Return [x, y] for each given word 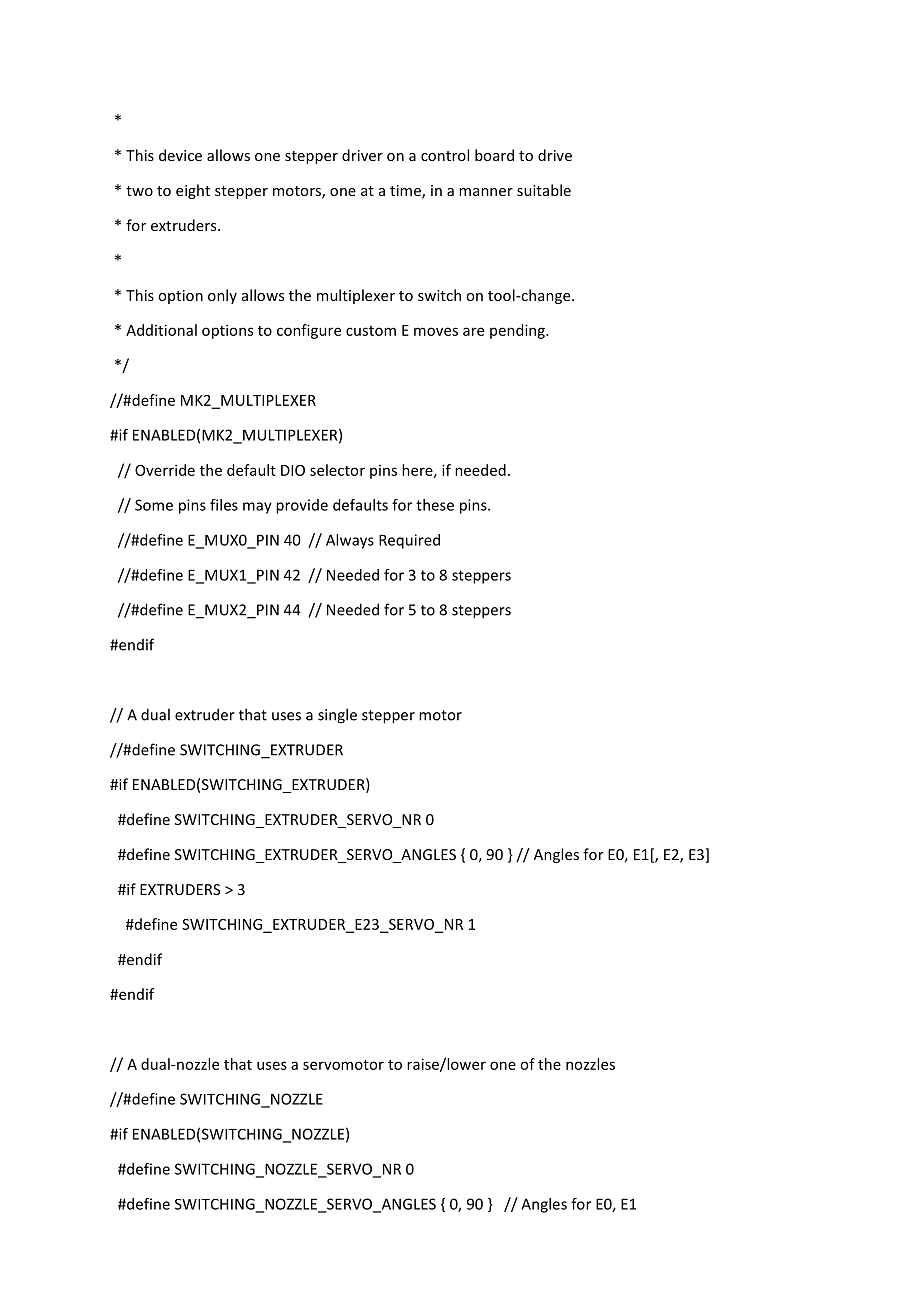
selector [337, 470]
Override [165, 470]
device [180, 155]
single [337, 716]
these [435, 505]
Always [350, 541]
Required [409, 541]
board [494, 155]
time [406, 192]
